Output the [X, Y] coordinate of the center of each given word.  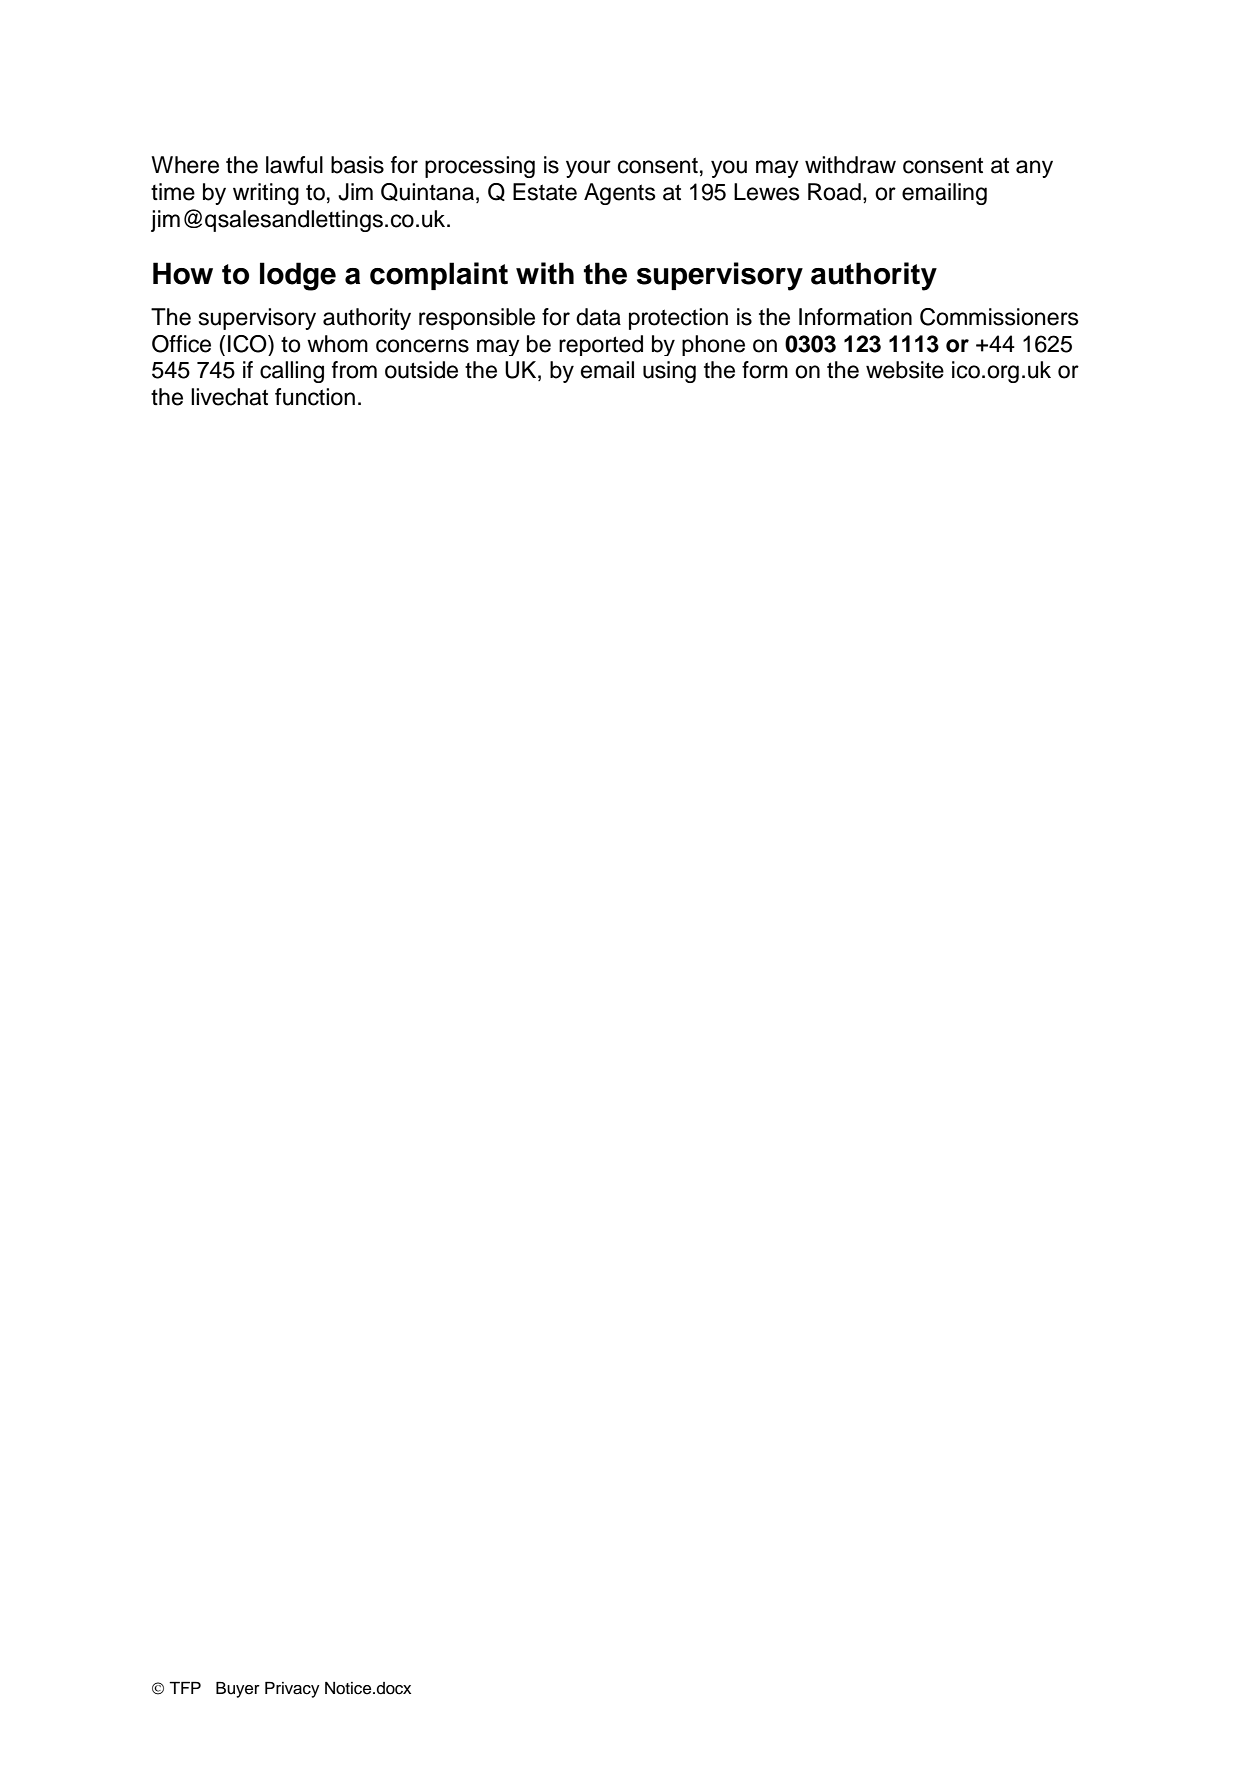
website [905, 370]
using [669, 372]
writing [266, 194]
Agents [620, 194]
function [315, 397]
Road [834, 192]
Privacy [292, 1690]
